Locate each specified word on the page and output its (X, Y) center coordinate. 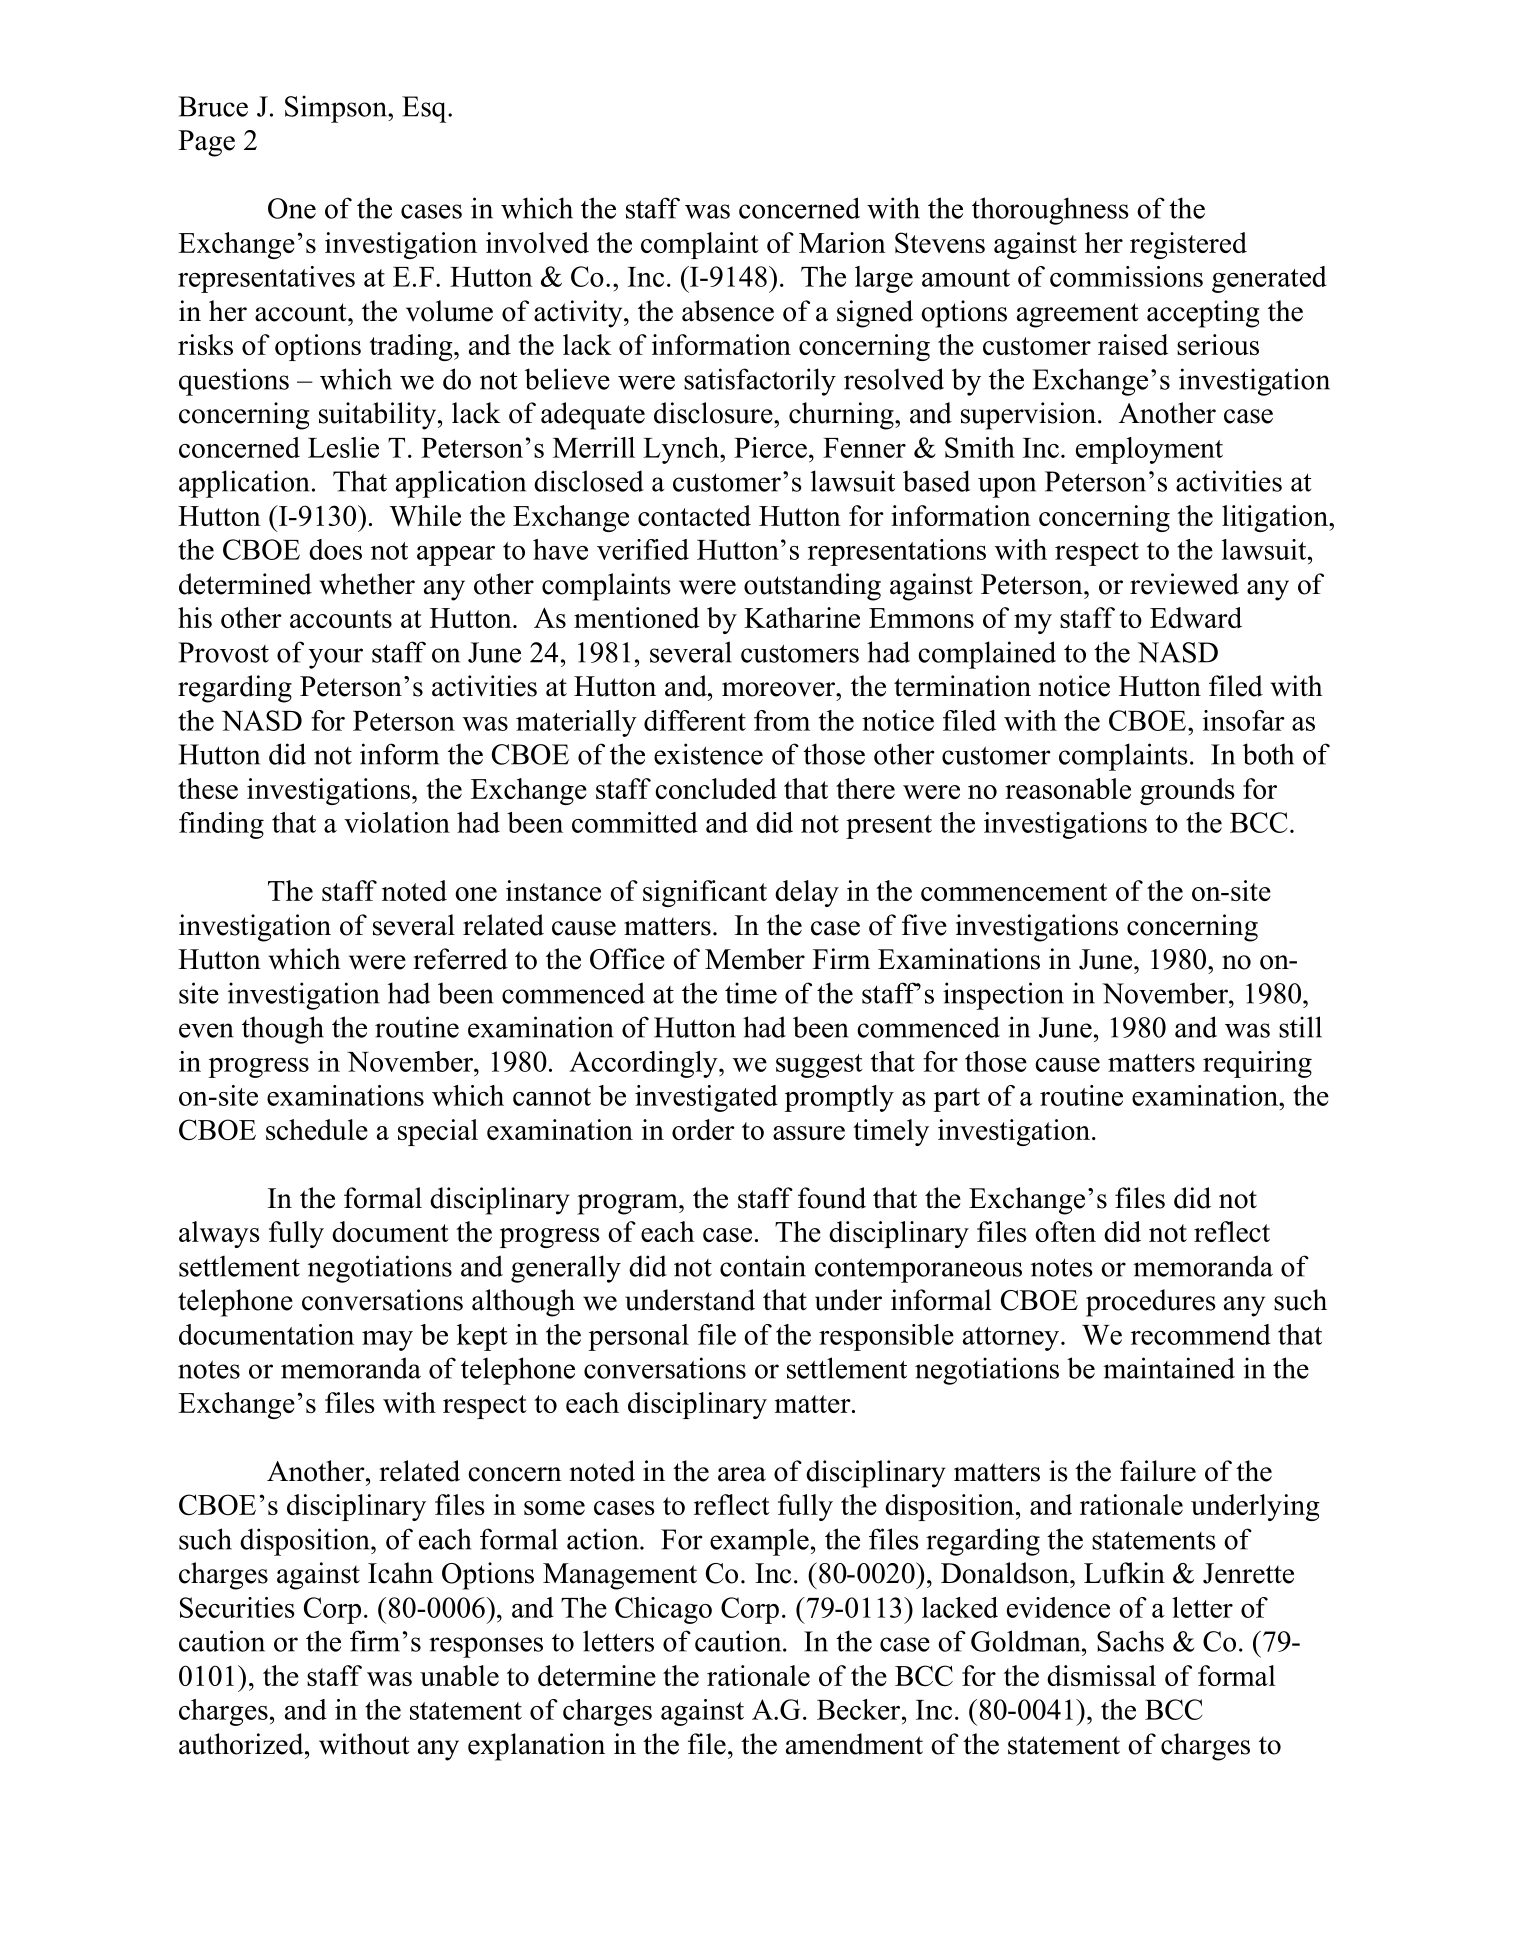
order (703, 1129)
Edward (1196, 617)
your (336, 658)
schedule (317, 1129)
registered (1188, 245)
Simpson (337, 109)
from (782, 720)
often (1065, 1231)
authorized (242, 1744)
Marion (842, 242)
